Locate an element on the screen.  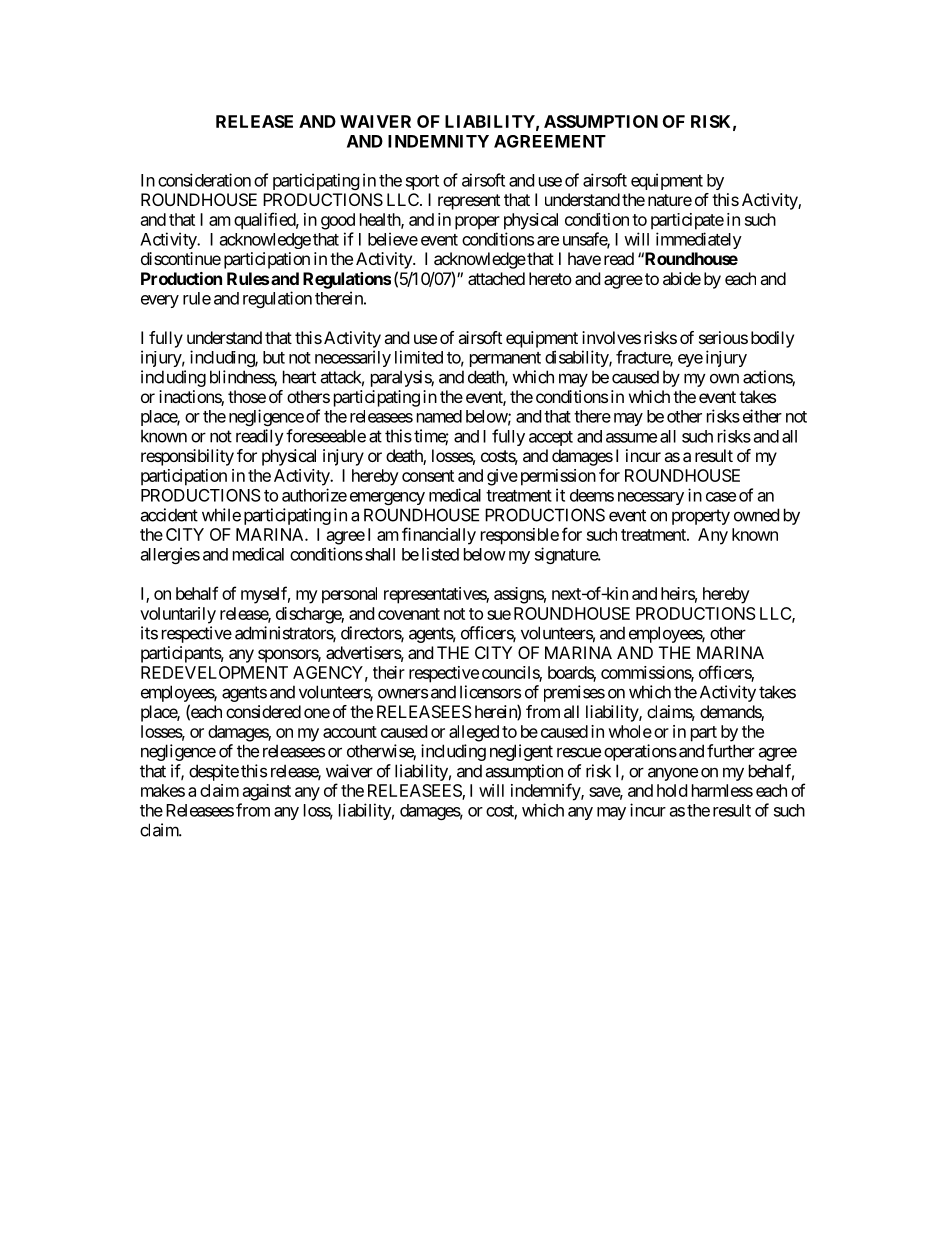
consideration is located at coordinates (204, 180).
